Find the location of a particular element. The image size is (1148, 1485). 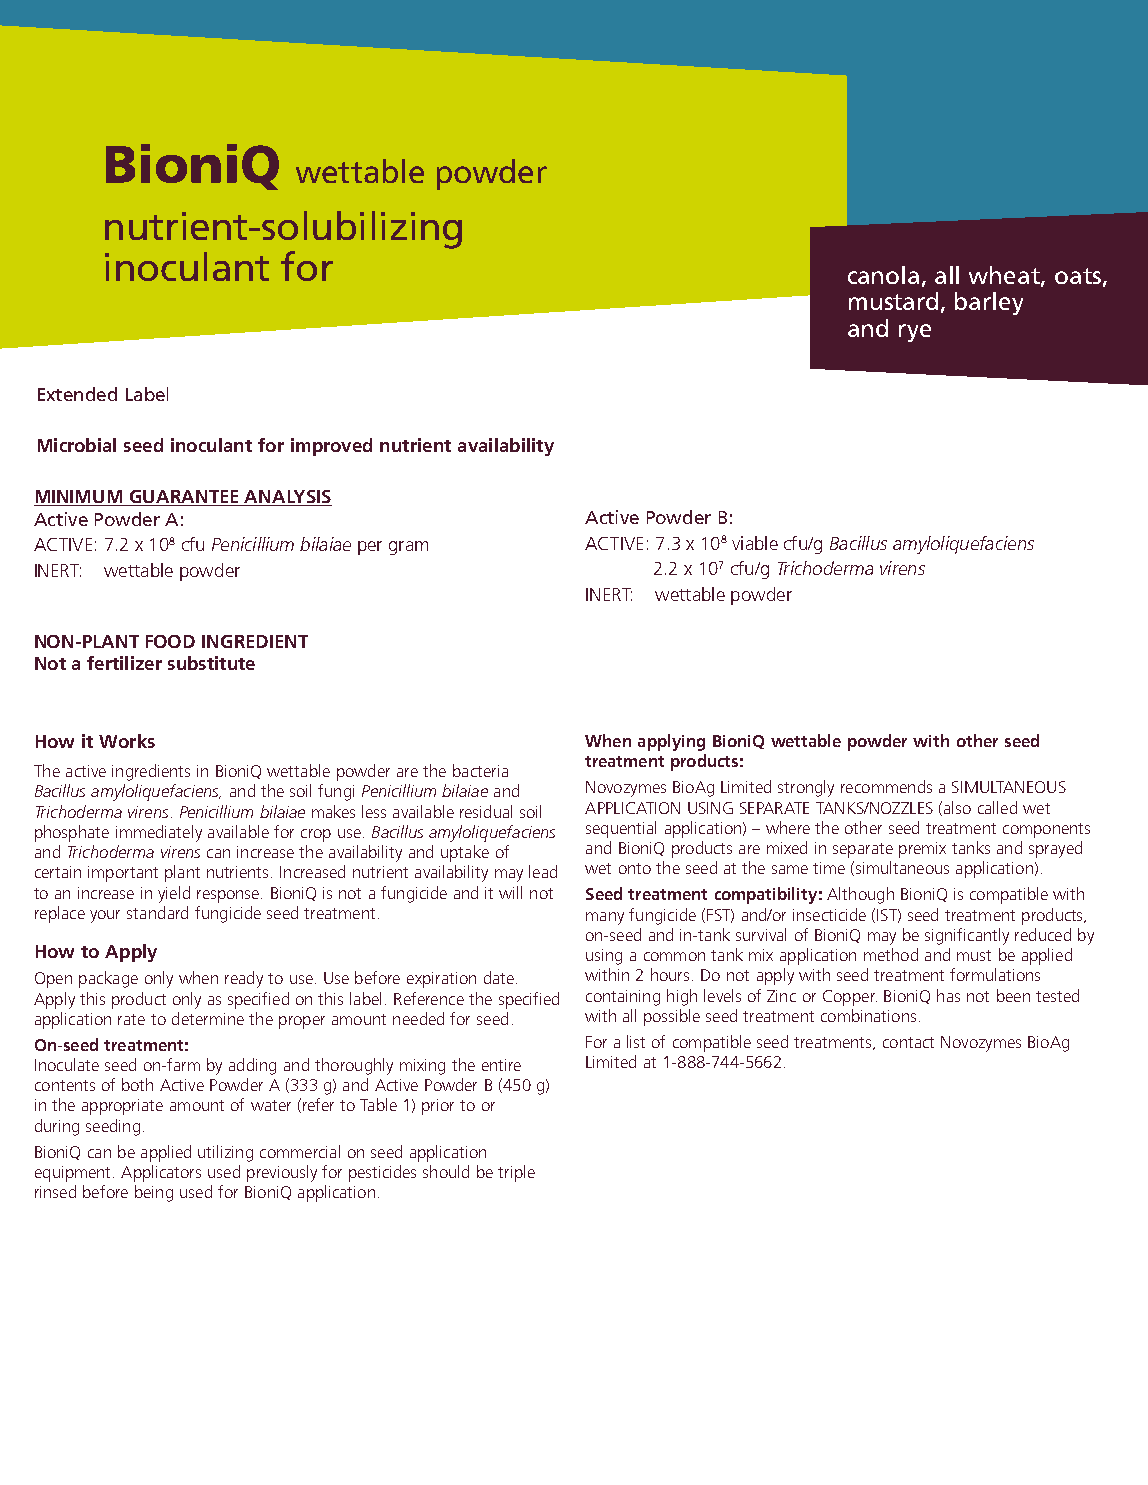

contact is located at coordinates (908, 1042).
